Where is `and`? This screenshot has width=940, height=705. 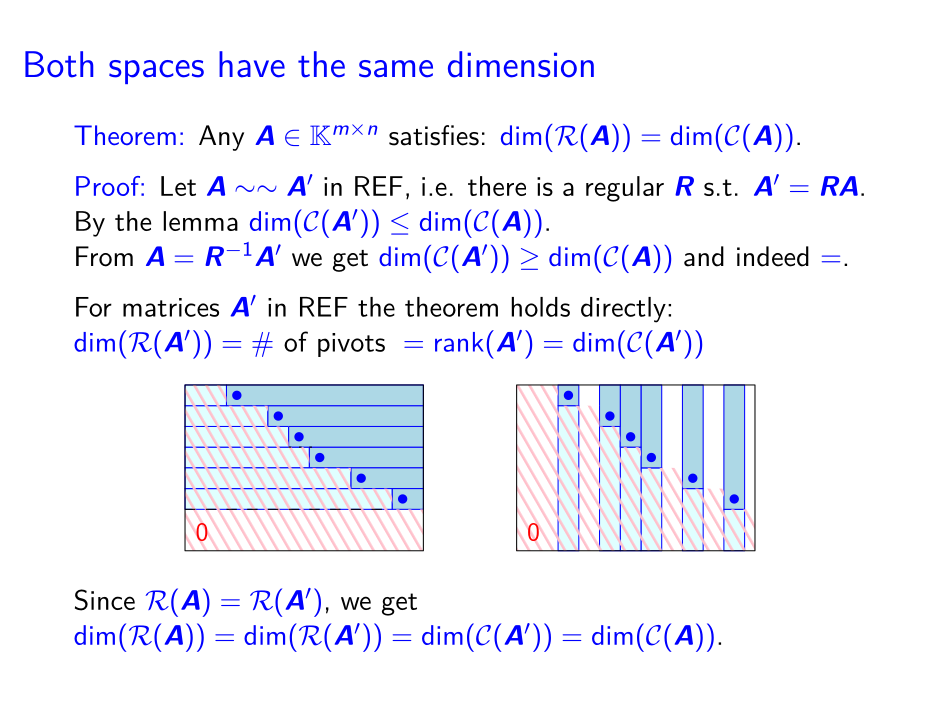 and is located at coordinates (704, 256).
